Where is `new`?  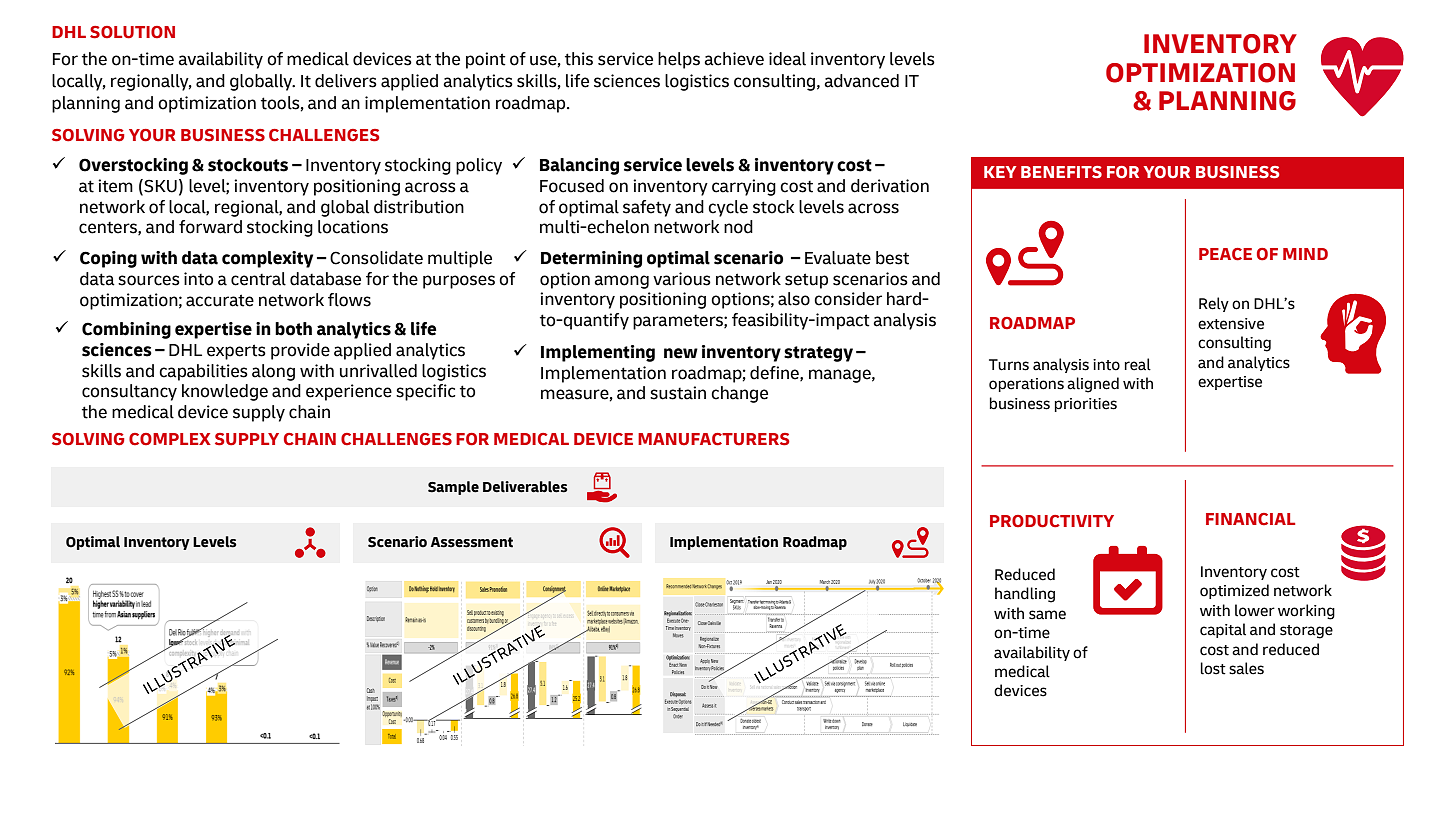
new is located at coordinates (681, 353).
